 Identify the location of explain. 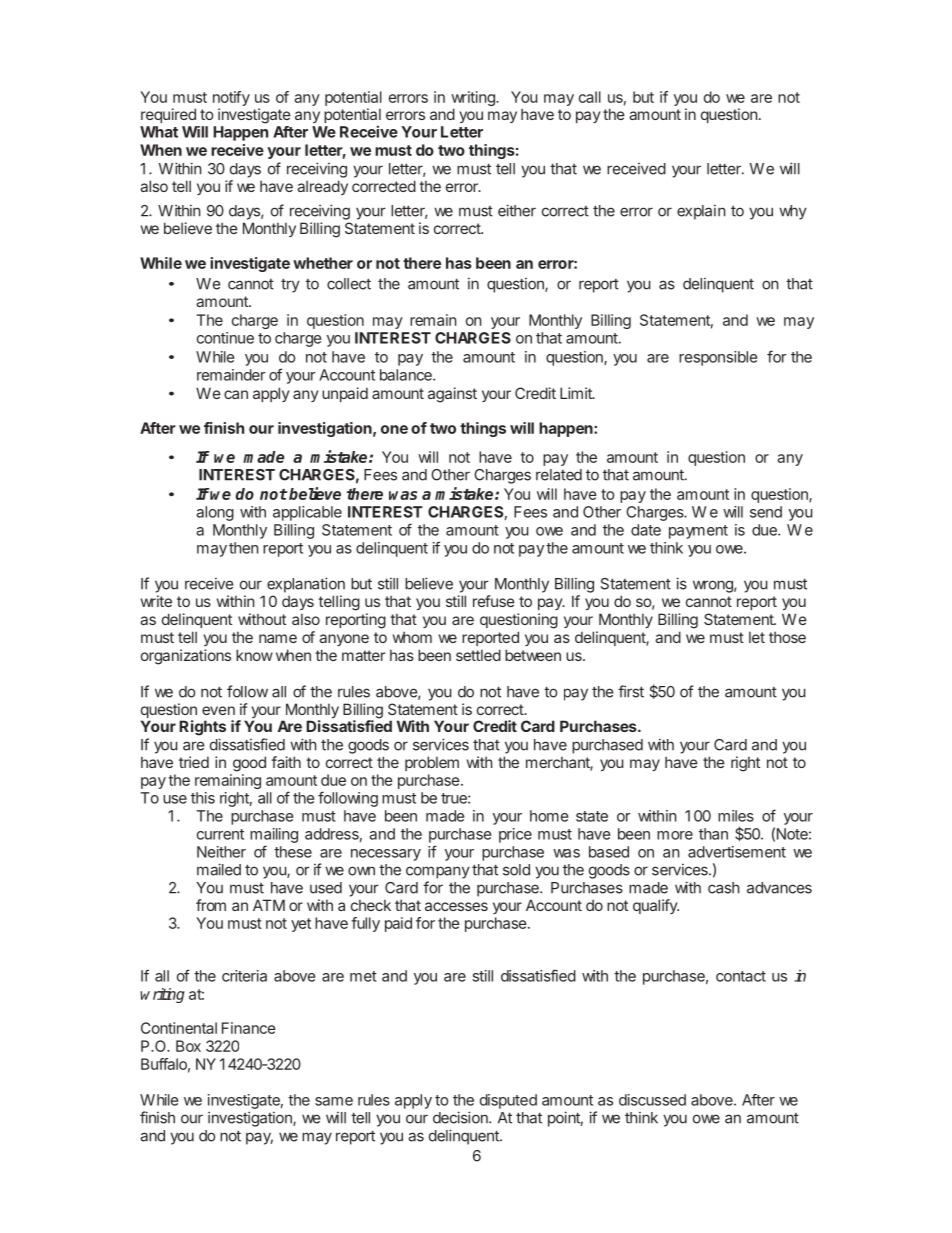
(701, 212).
